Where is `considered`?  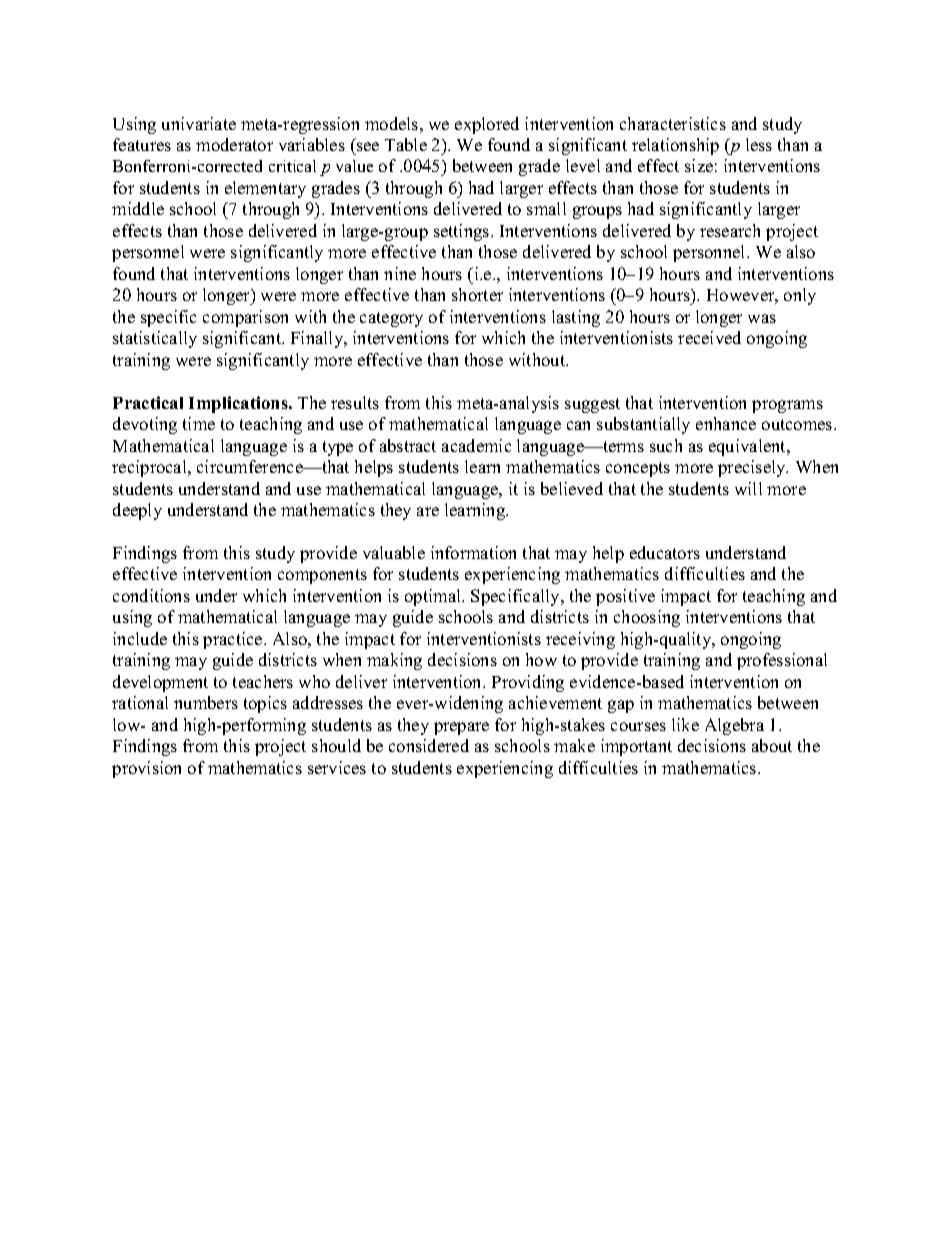
considered is located at coordinates (429, 745).
